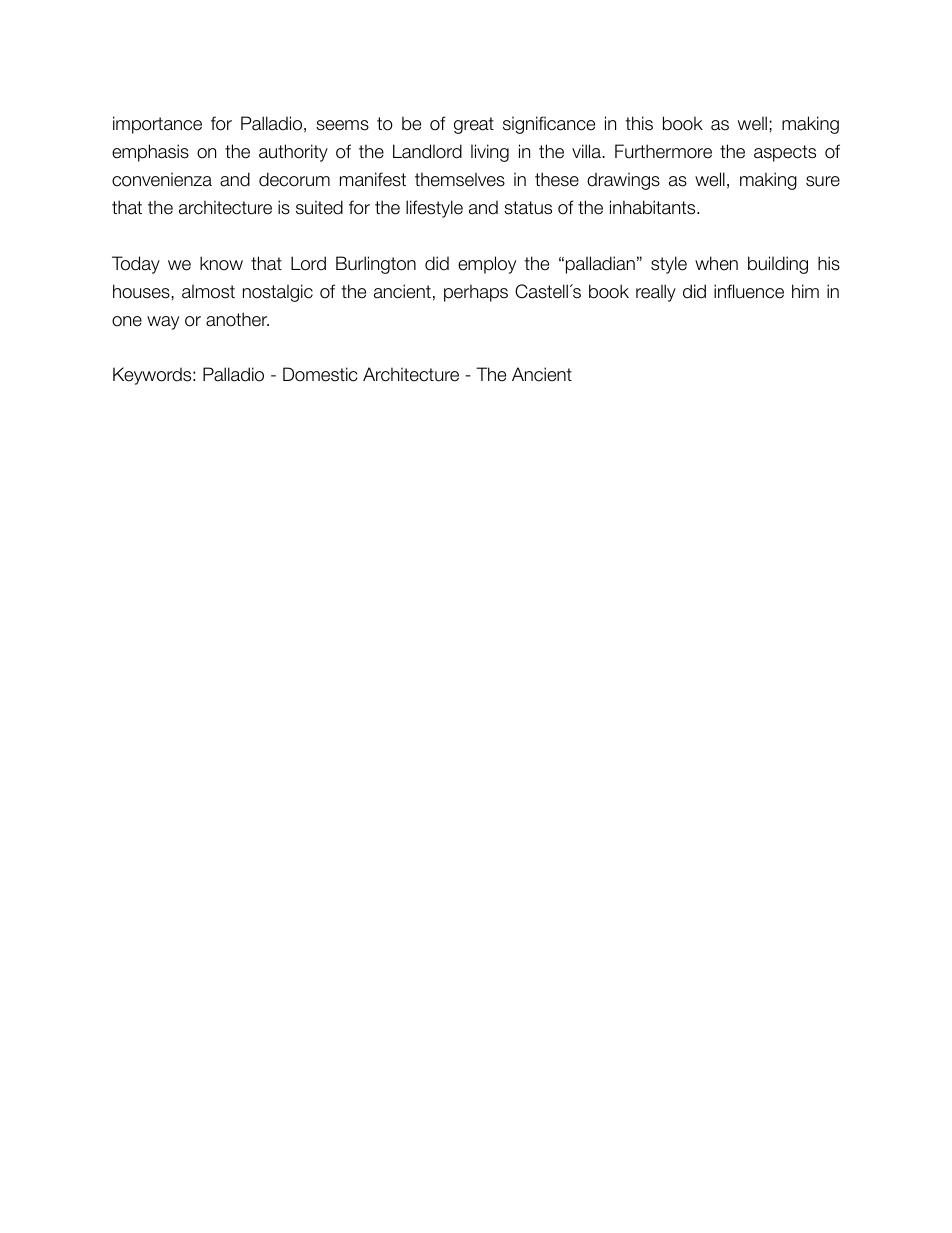  Describe the element at coordinates (639, 123) in the document. I see `this` at that location.
